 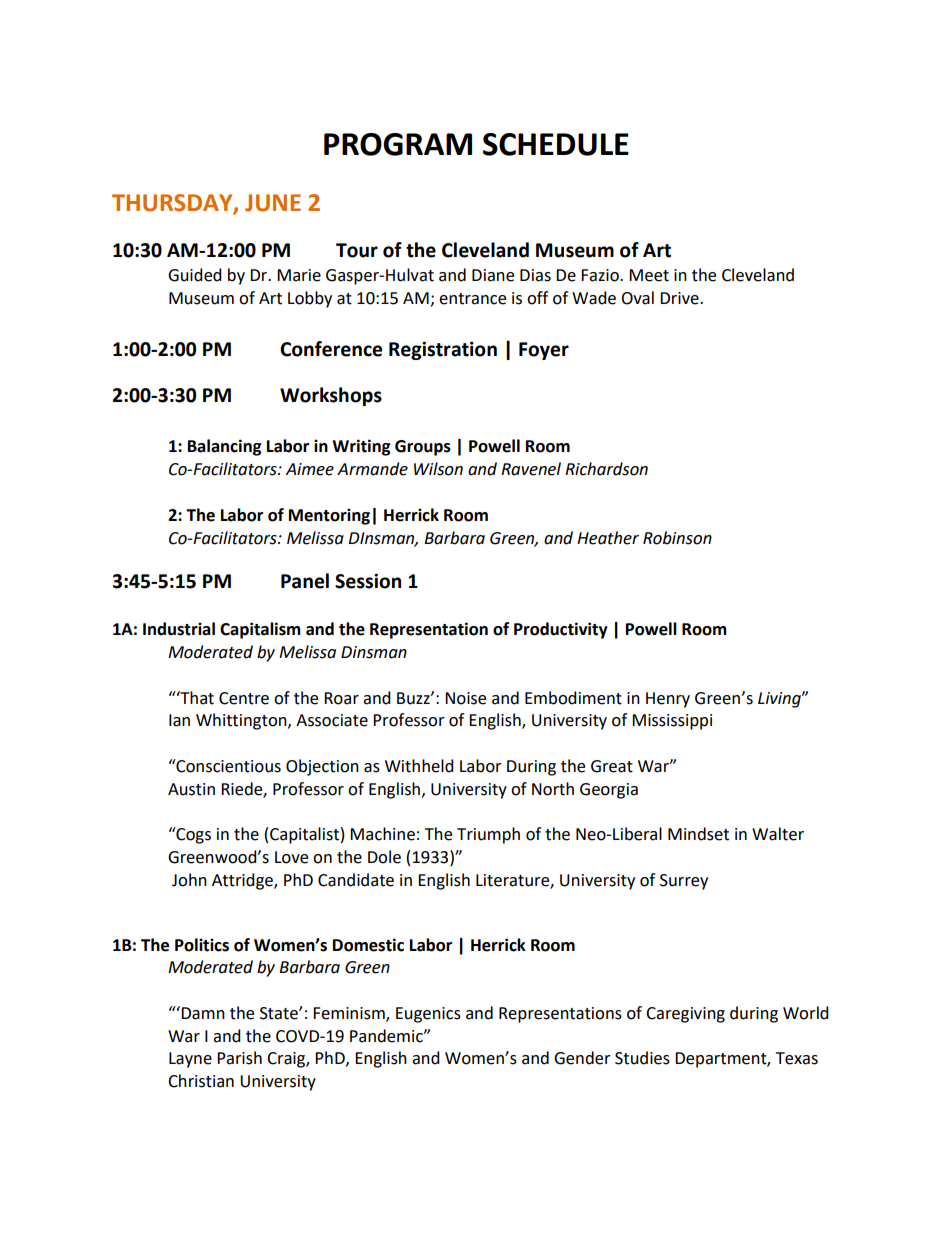 What do you see at coordinates (561, 630) in the screenshot?
I see `Productivity` at bounding box center [561, 630].
